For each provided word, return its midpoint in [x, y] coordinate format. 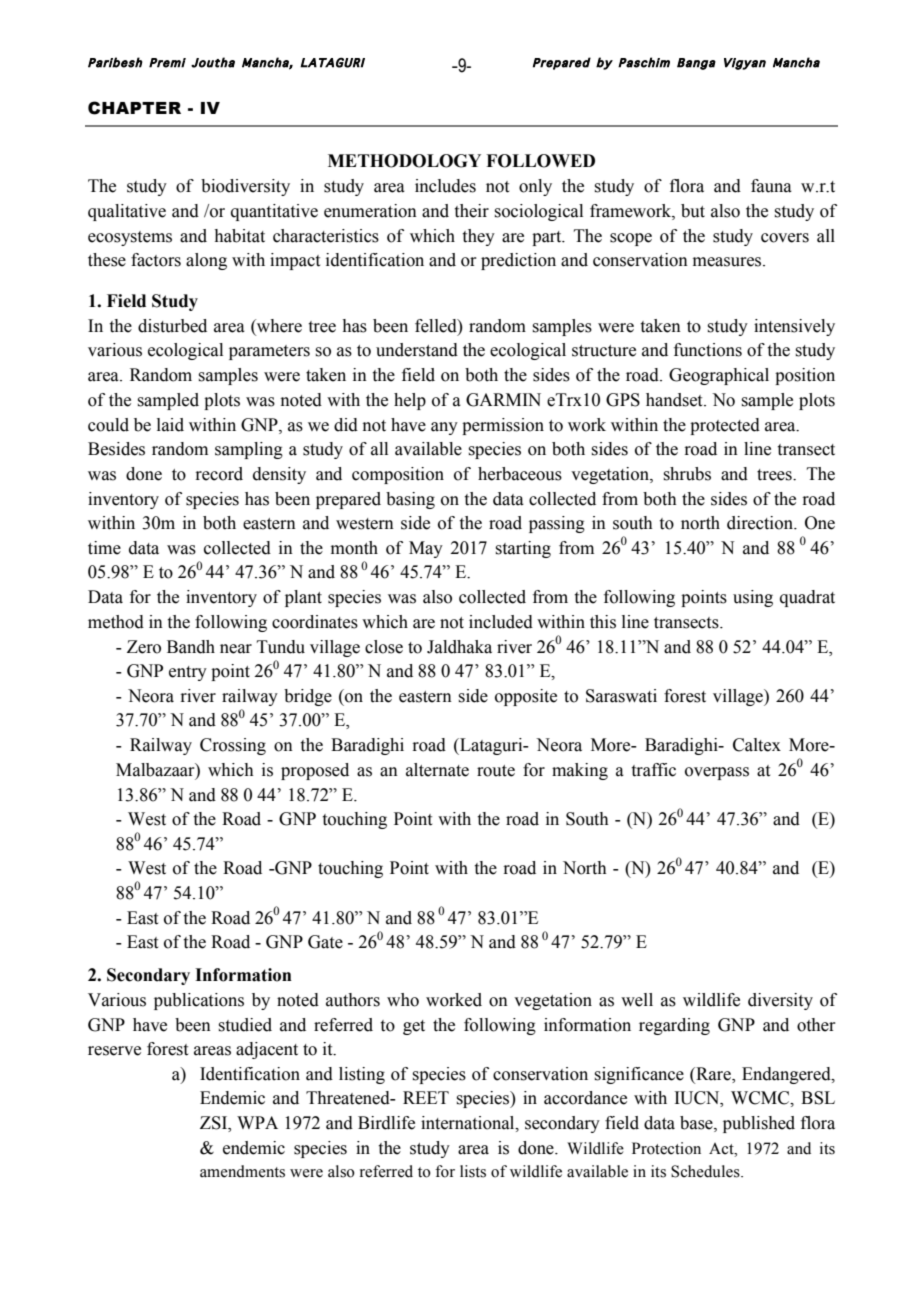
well [637, 1000]
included [501, 622]
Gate [325, 942]
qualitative [127, 212]
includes [445, 186]
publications [199, 1001]
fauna [771, 186]
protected [725, 426]
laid [170, 425]
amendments [242, 1171]
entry [188, 673]
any [444, 428]
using [753, 598]
